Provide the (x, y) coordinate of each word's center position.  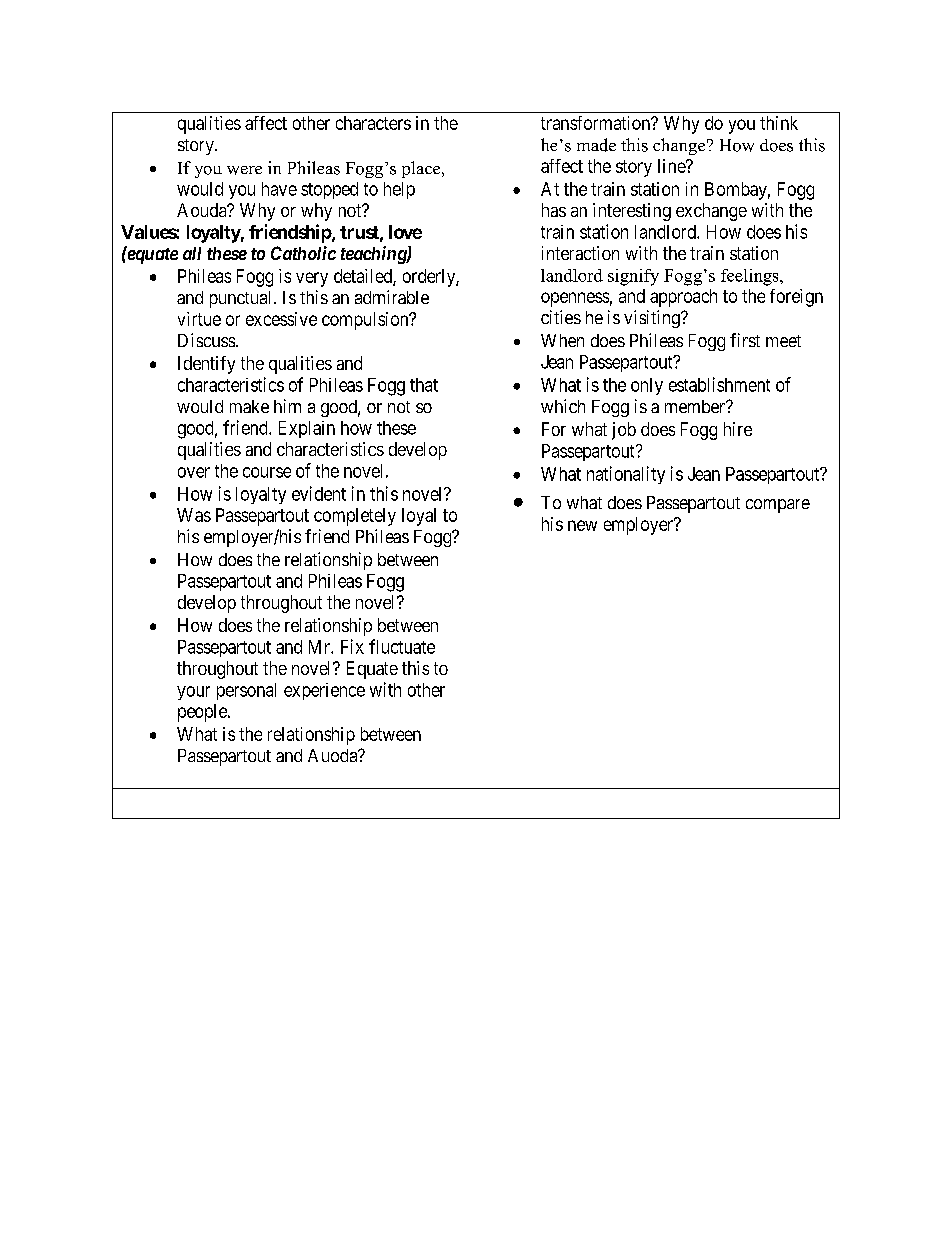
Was (194, 515)
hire (738, 429)
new (582, 525)
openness (575, 299)
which (563, 406)
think (779, 123)
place (422, 169)
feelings (751, 277)
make (249, 406)
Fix (352, 646)
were (244, 170)
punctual (242, 299)
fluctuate (402, 646)
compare (778, 506)
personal (246, 691)
